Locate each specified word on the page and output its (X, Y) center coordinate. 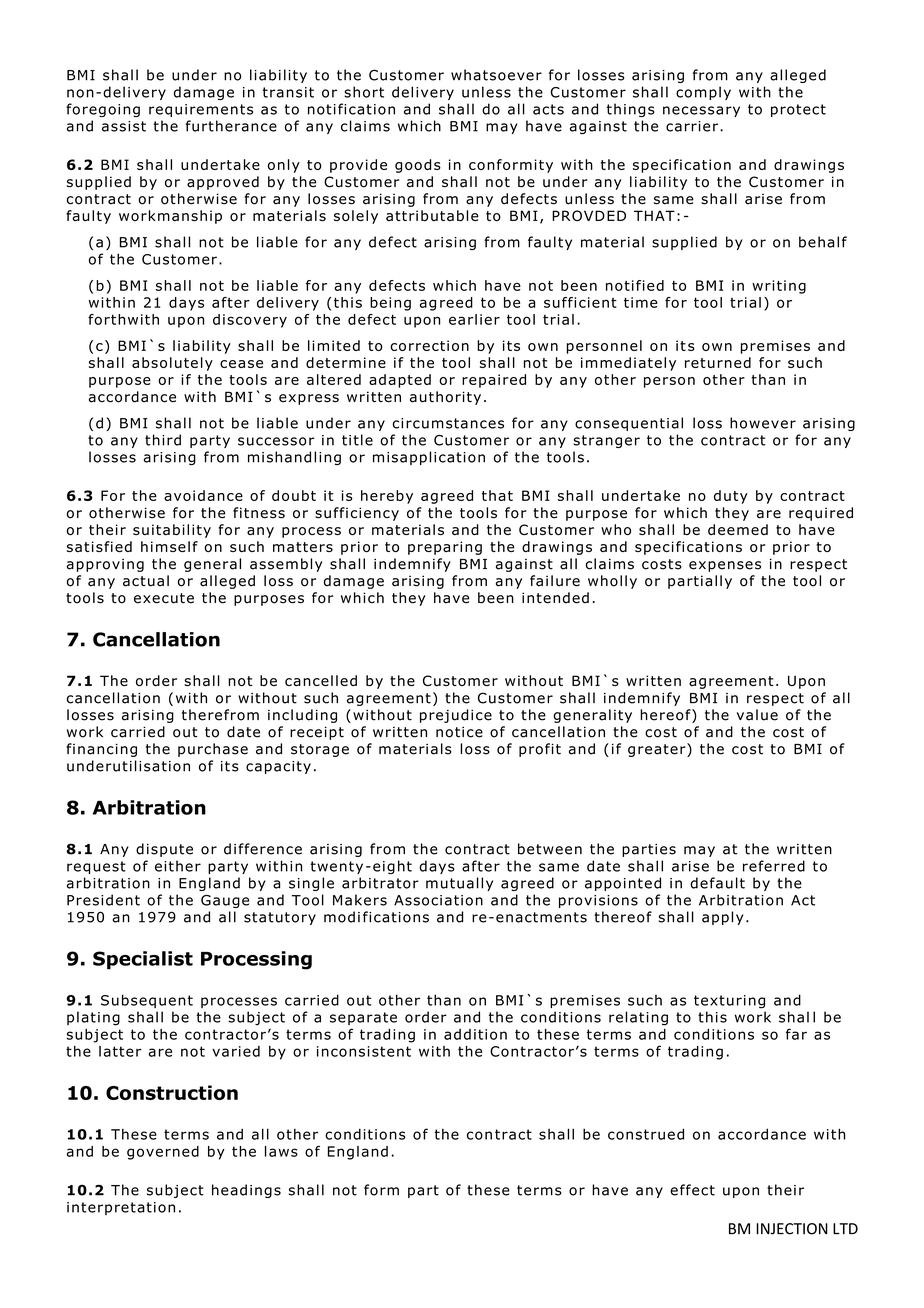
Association (438, 900)
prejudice (456, 716)
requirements (201, 110)
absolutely (172, 364)
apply (722, 918)
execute (164, 598)
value (757, 715)
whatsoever (496, 75)
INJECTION (792, 1229)
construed (646, 1134)
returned (718, 362)
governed (163, 1153)
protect (798, 110)
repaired (494, 381)
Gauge (225, 901)
